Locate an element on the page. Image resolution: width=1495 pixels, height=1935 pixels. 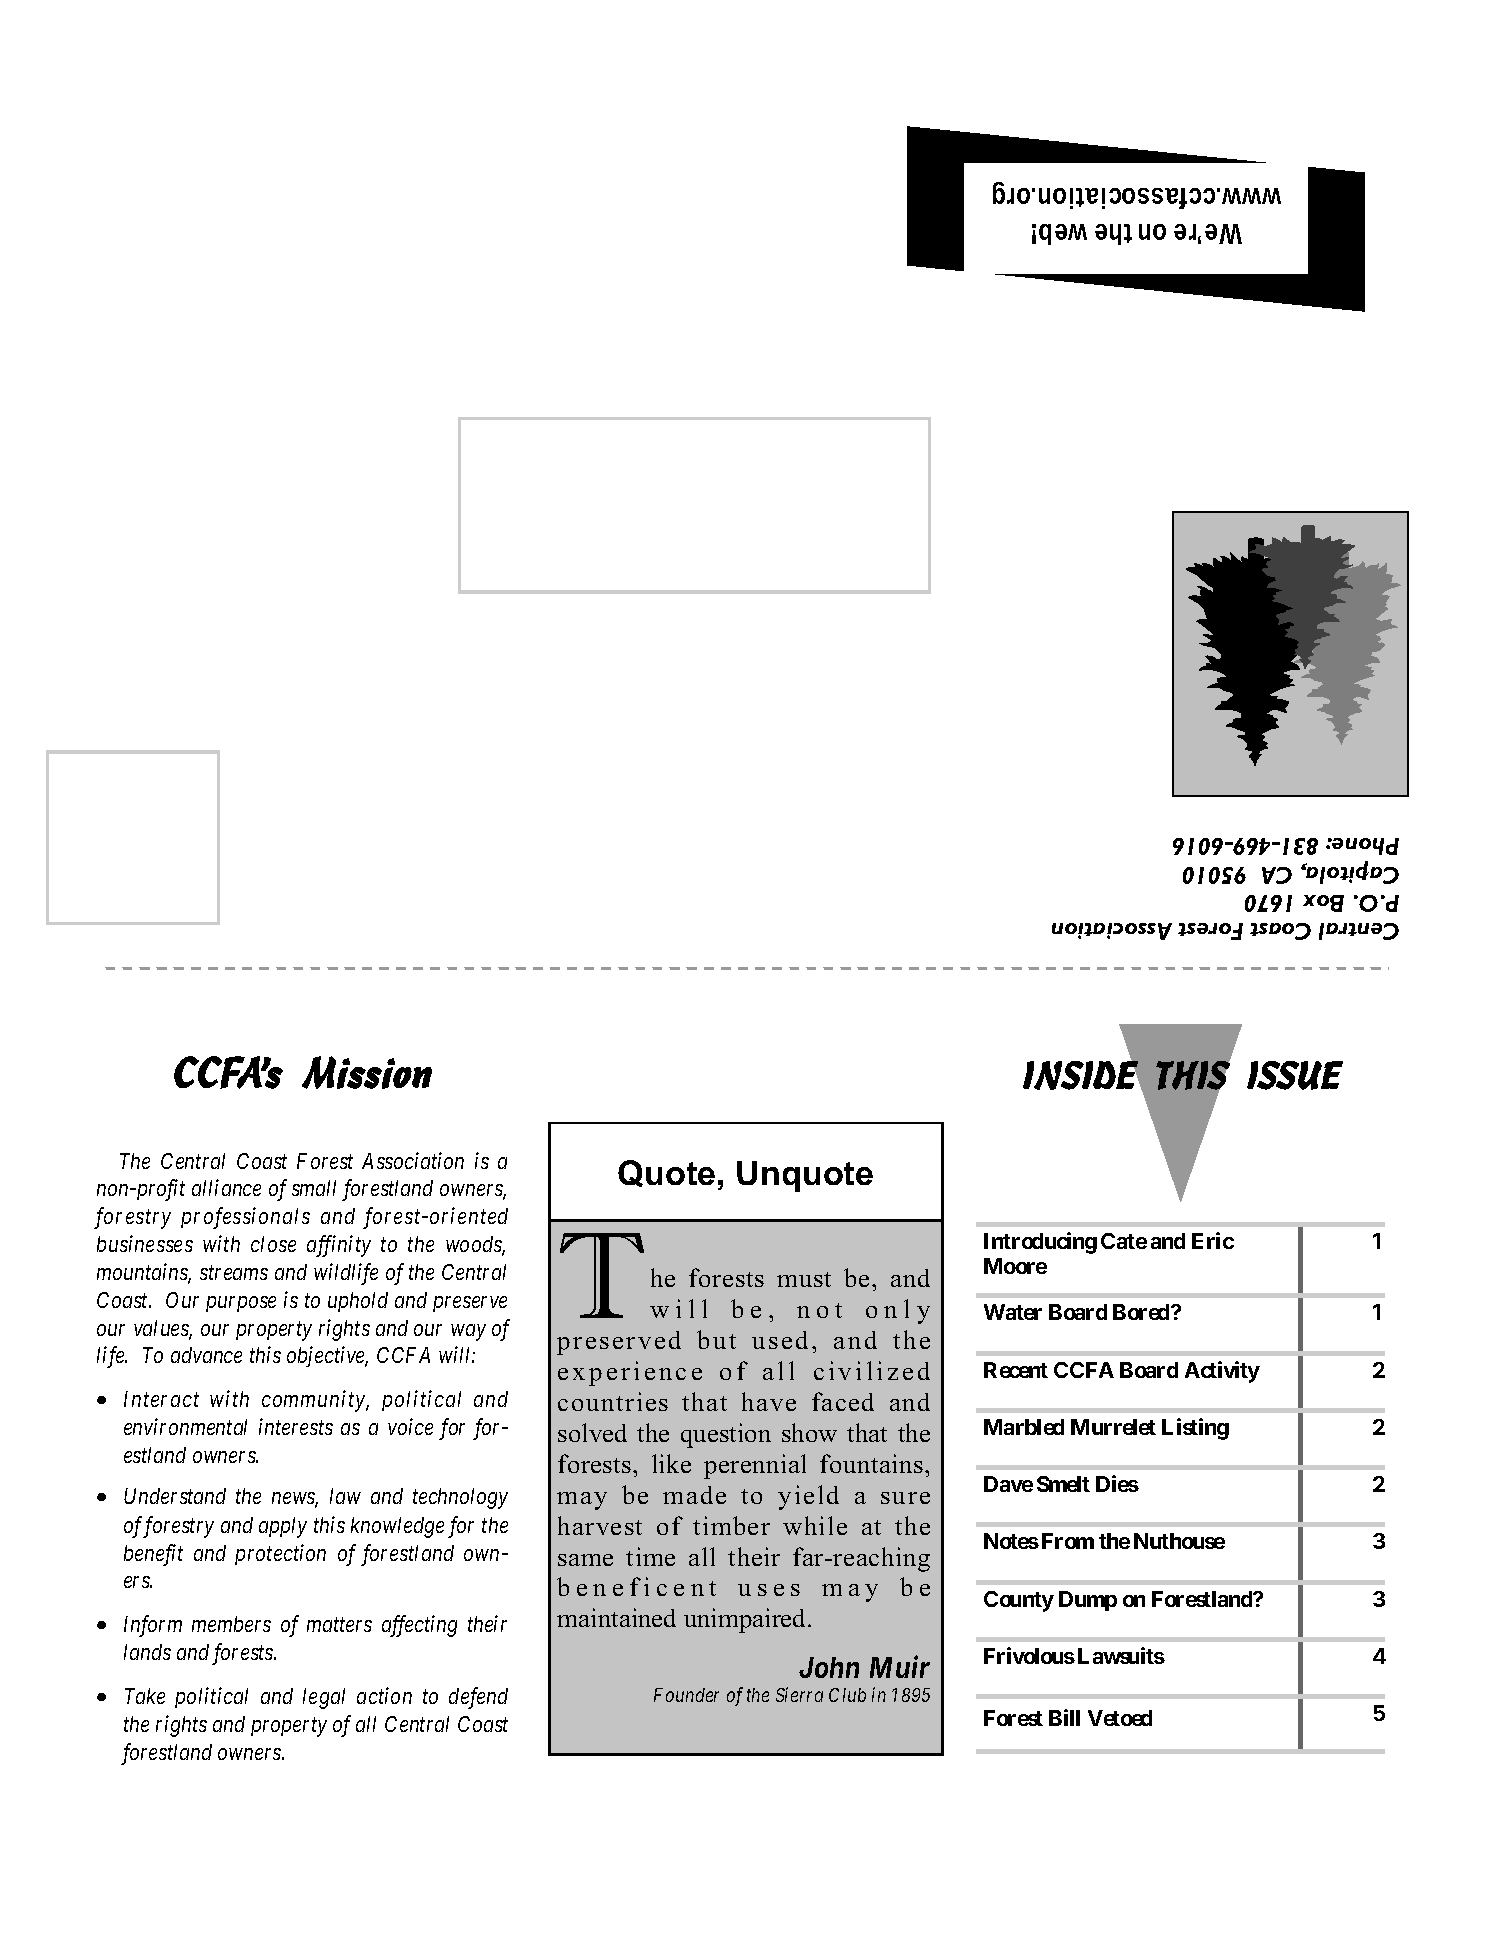
purpose is located at coordinates (241, 1304).
